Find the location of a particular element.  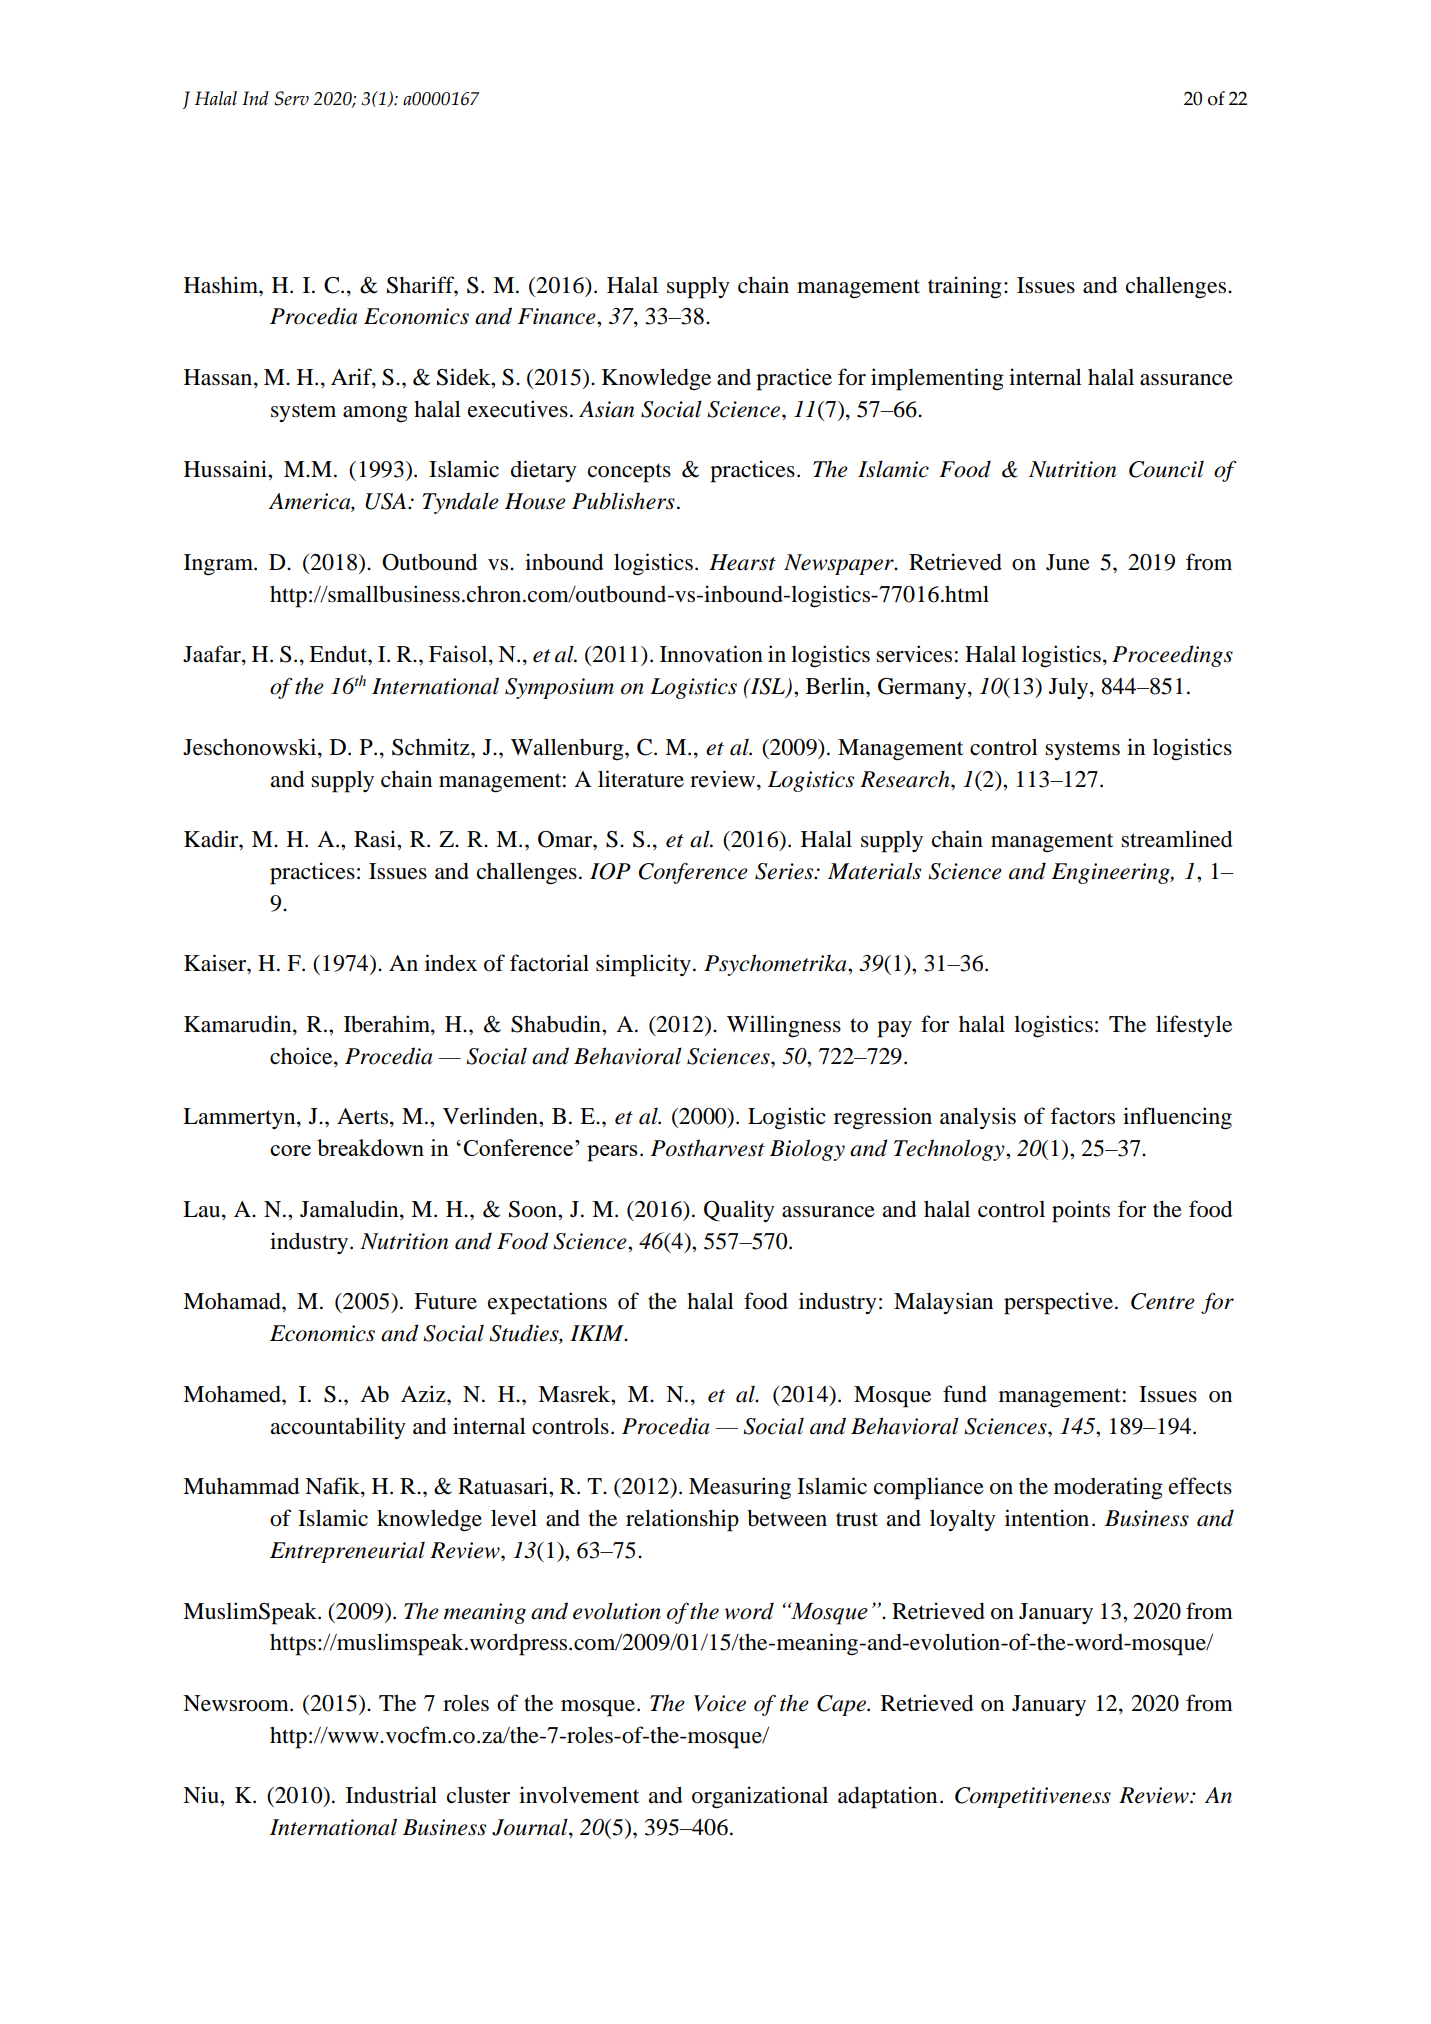

training is located at coordinates (965, 287).
